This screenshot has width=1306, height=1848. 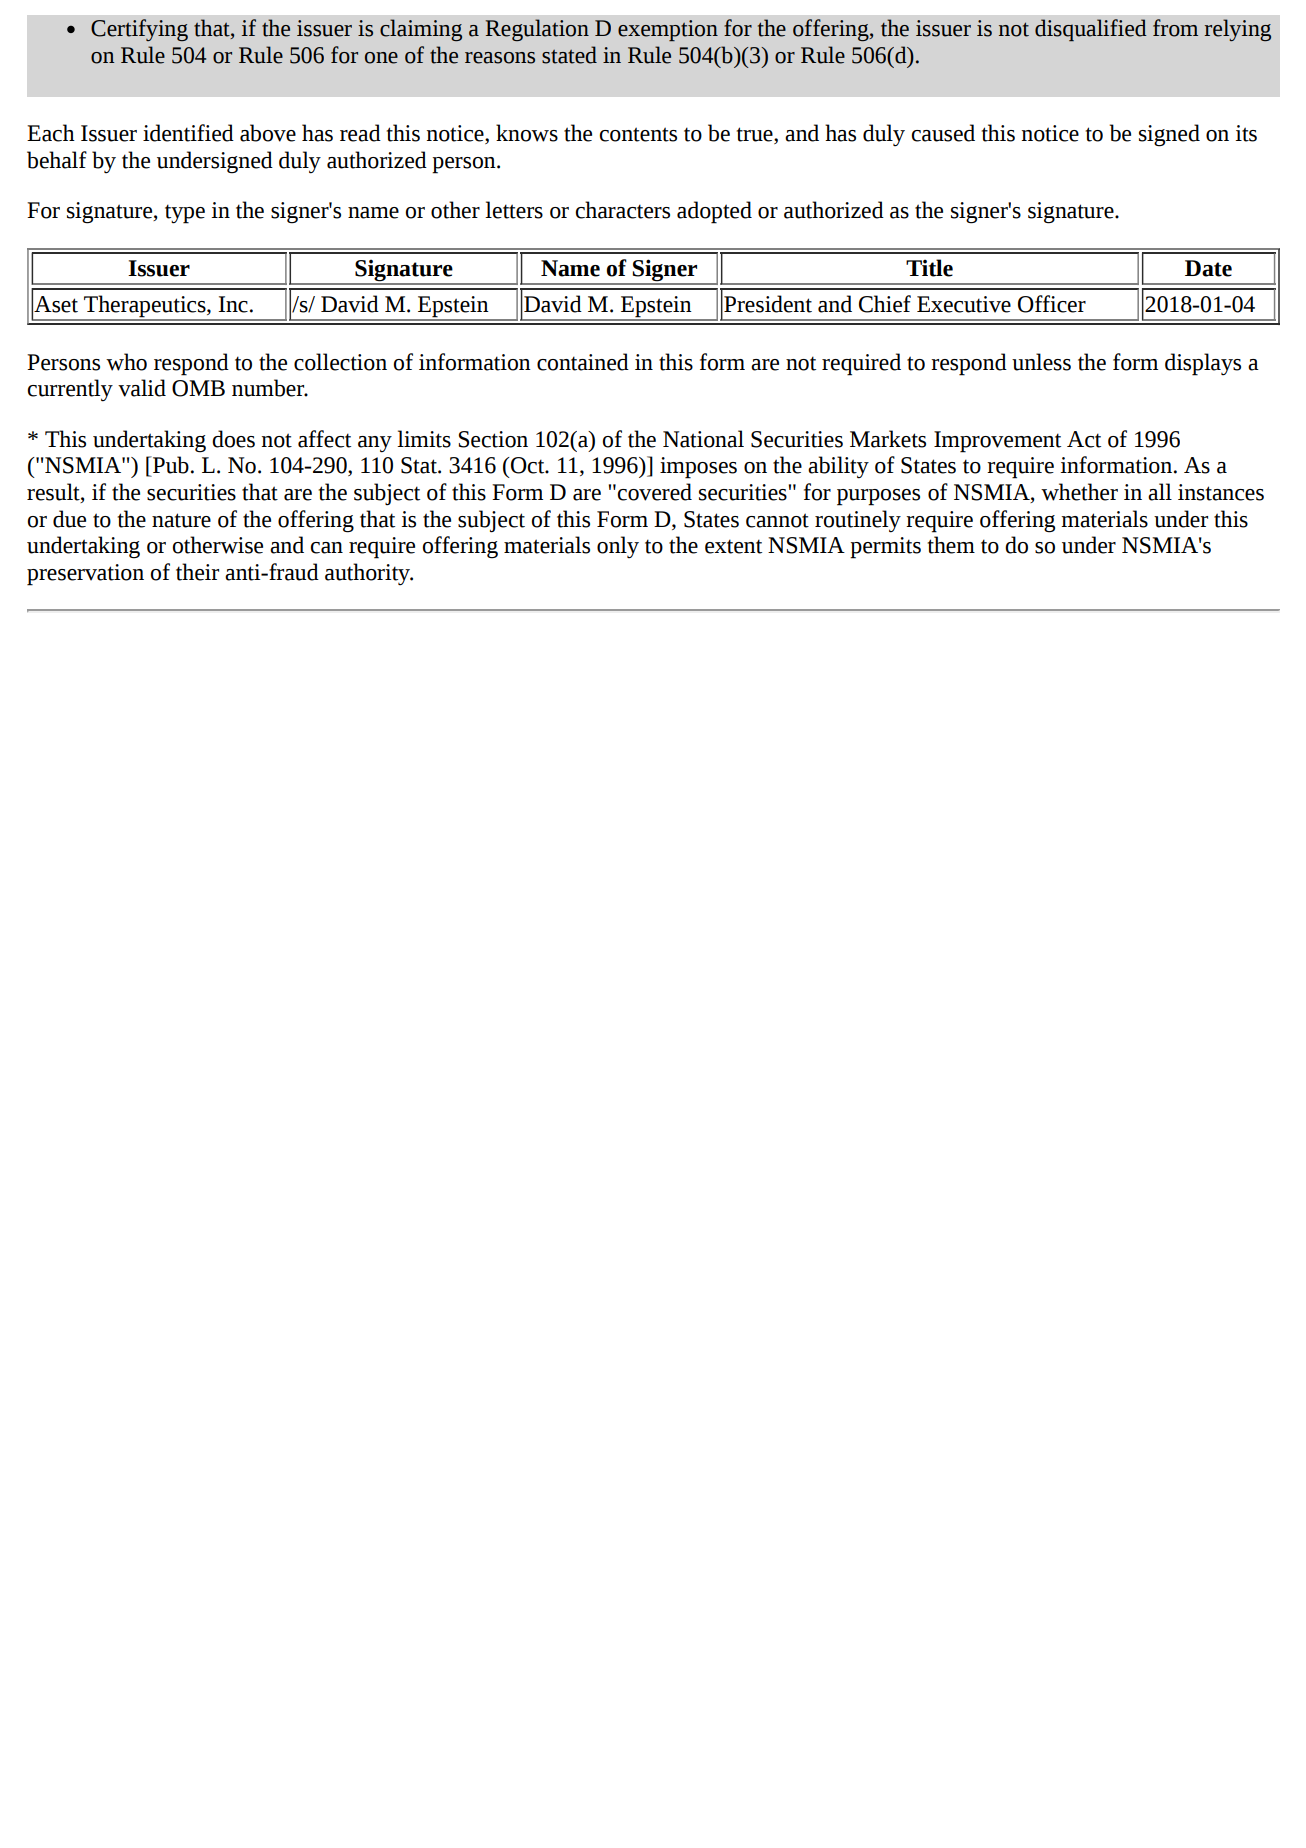 What do you see at coordinates (618, 547) in the screenshot?
I see `only` at bounding box center [618, 547].
